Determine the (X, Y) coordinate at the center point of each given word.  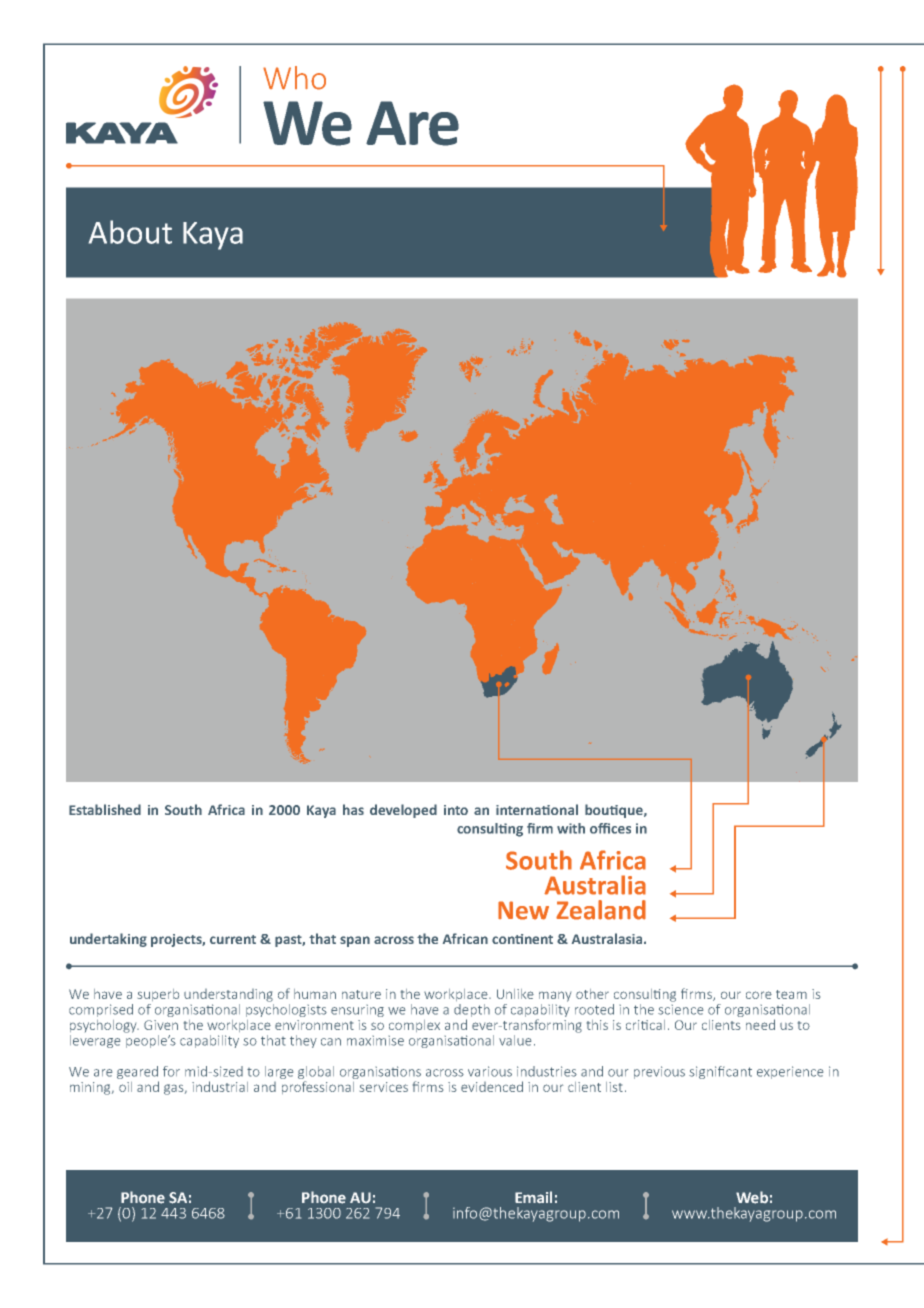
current (233, 939)
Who (294, 78)
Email (533, 1197)
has (353, 809)
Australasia (608, 938)
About (130, 232)
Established (105, 809)
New (523, 910)
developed (403, 811)
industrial (220, 1086)
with (571, 828)
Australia (595, 885)
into (456, 810)
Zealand (601, 910)
